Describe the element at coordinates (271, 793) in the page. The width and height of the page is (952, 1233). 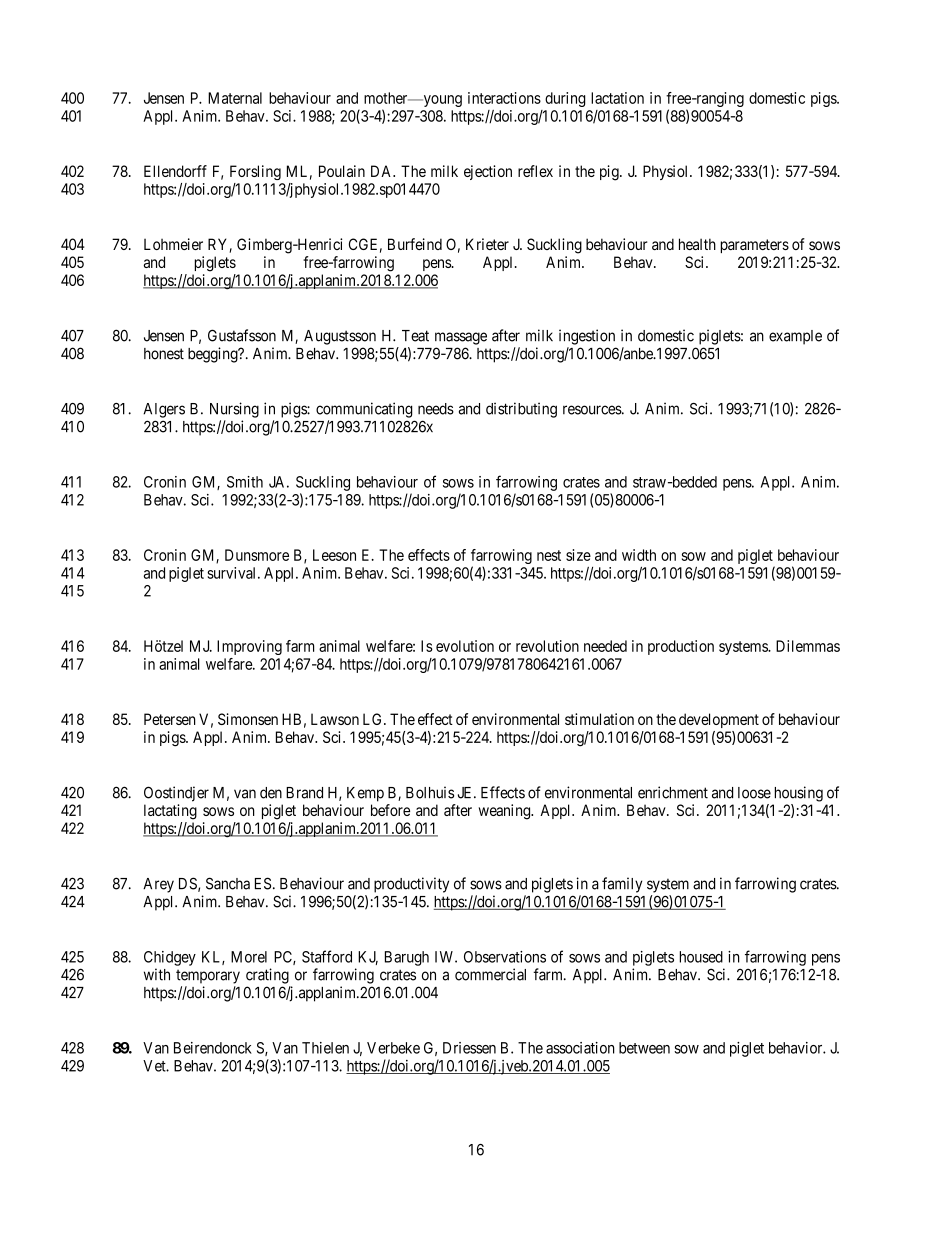
I see `den` at that location.
